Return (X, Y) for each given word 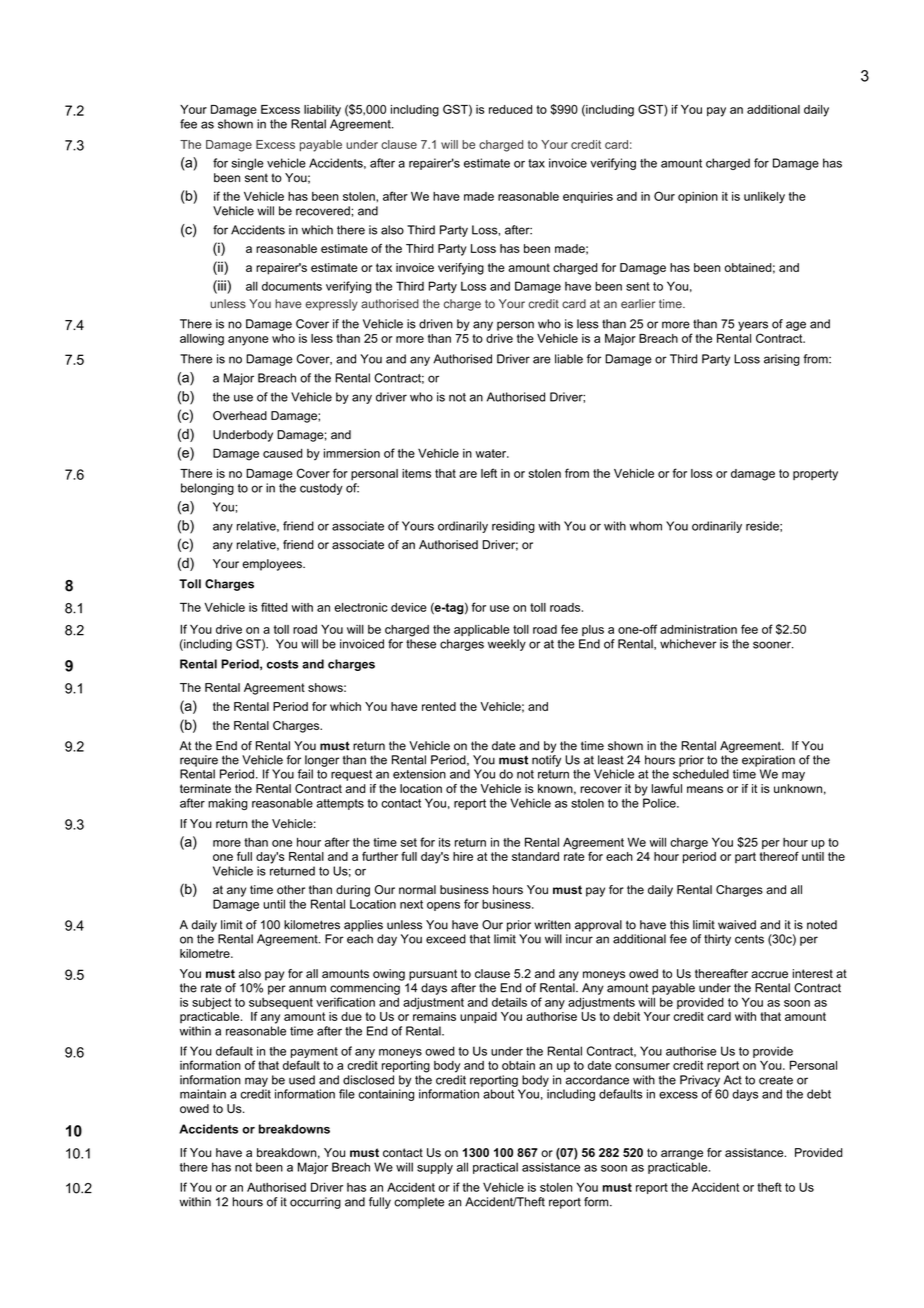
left (489, 473)
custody (321, 489)
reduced (510, 109)
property (815, 475)
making (228, 804)
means (705, 789)
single (248, 164)
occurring (315, 1203)
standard (535, 856)
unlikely (764, 198)
